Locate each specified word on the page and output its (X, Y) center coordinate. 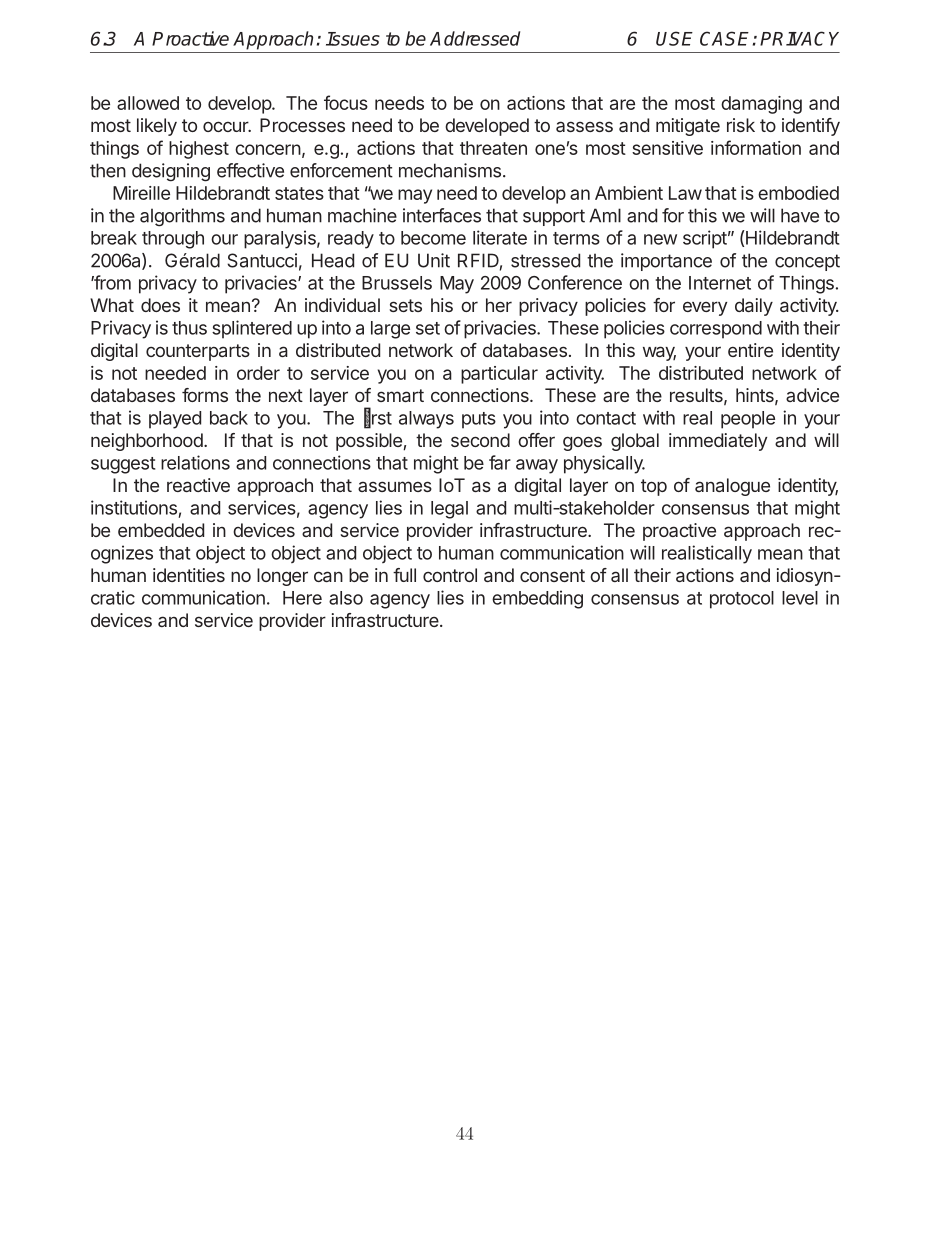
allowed (148, 103)
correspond (716, 330)
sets (405, 305)
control (450, 575)
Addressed (475, 38)
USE (674, 38)
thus (189, 328)
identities (189, 575)
